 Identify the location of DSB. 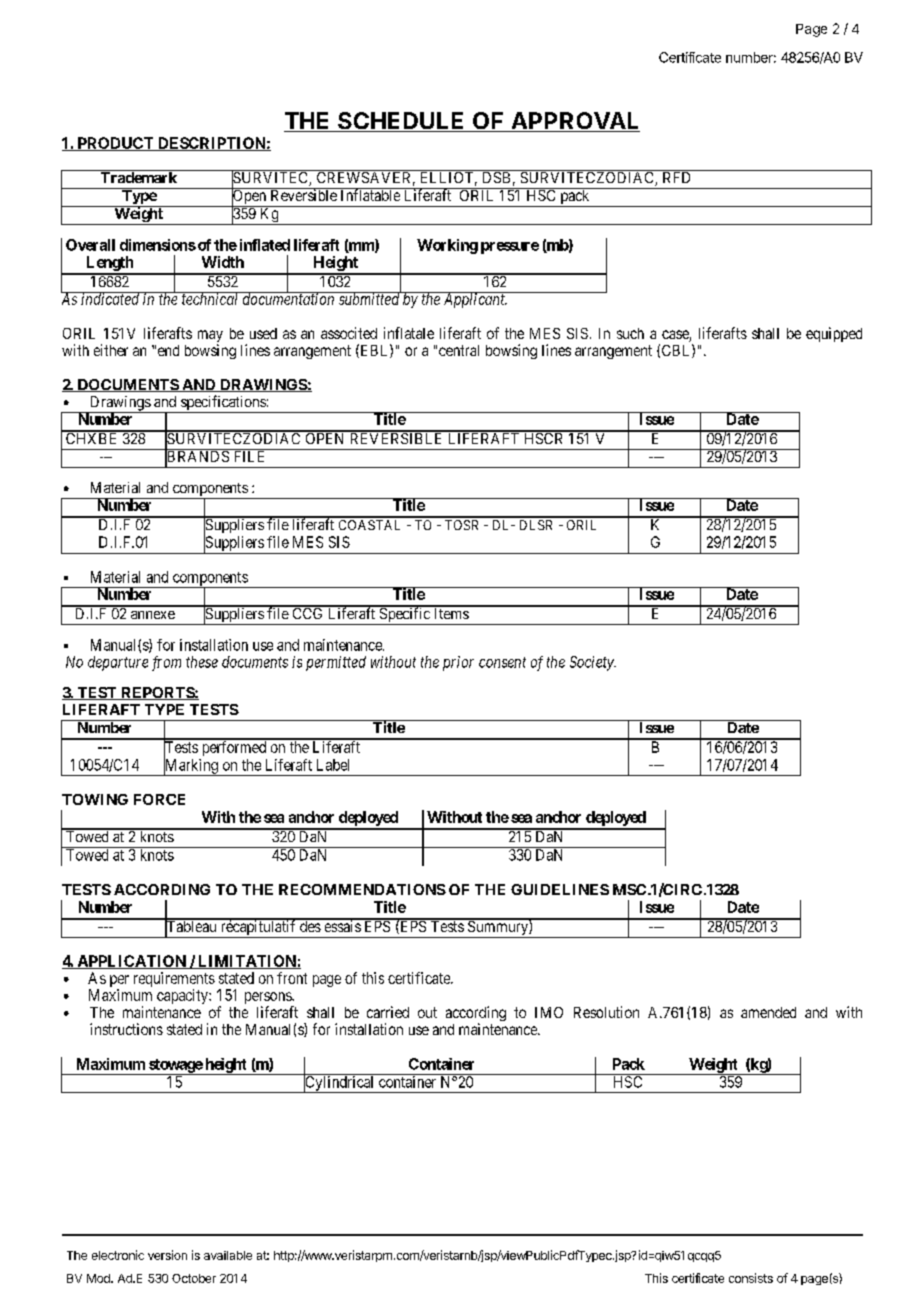
(496, 176).
